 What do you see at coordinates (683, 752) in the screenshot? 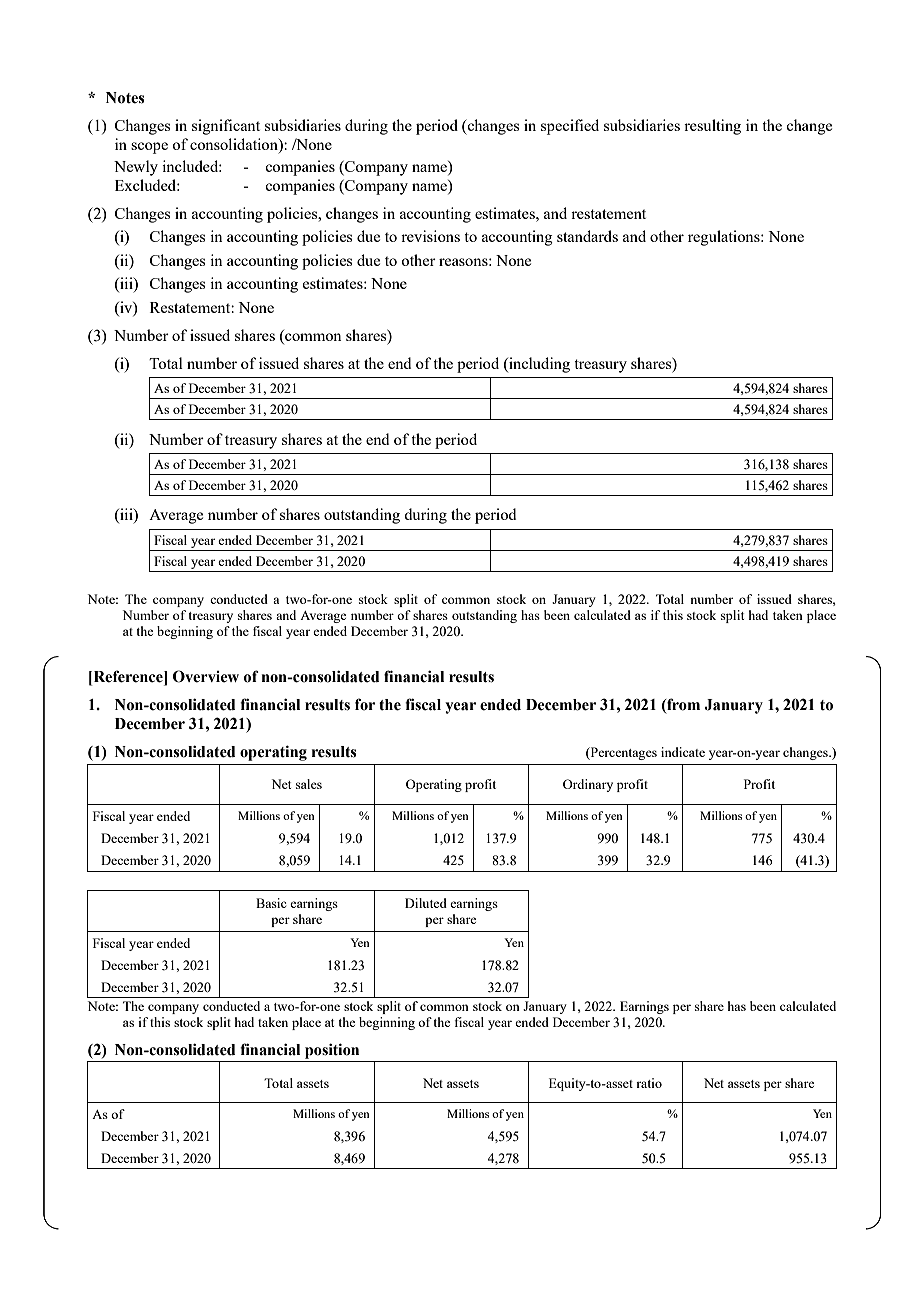
I see `indicate` at bounding box center [683, 752].
